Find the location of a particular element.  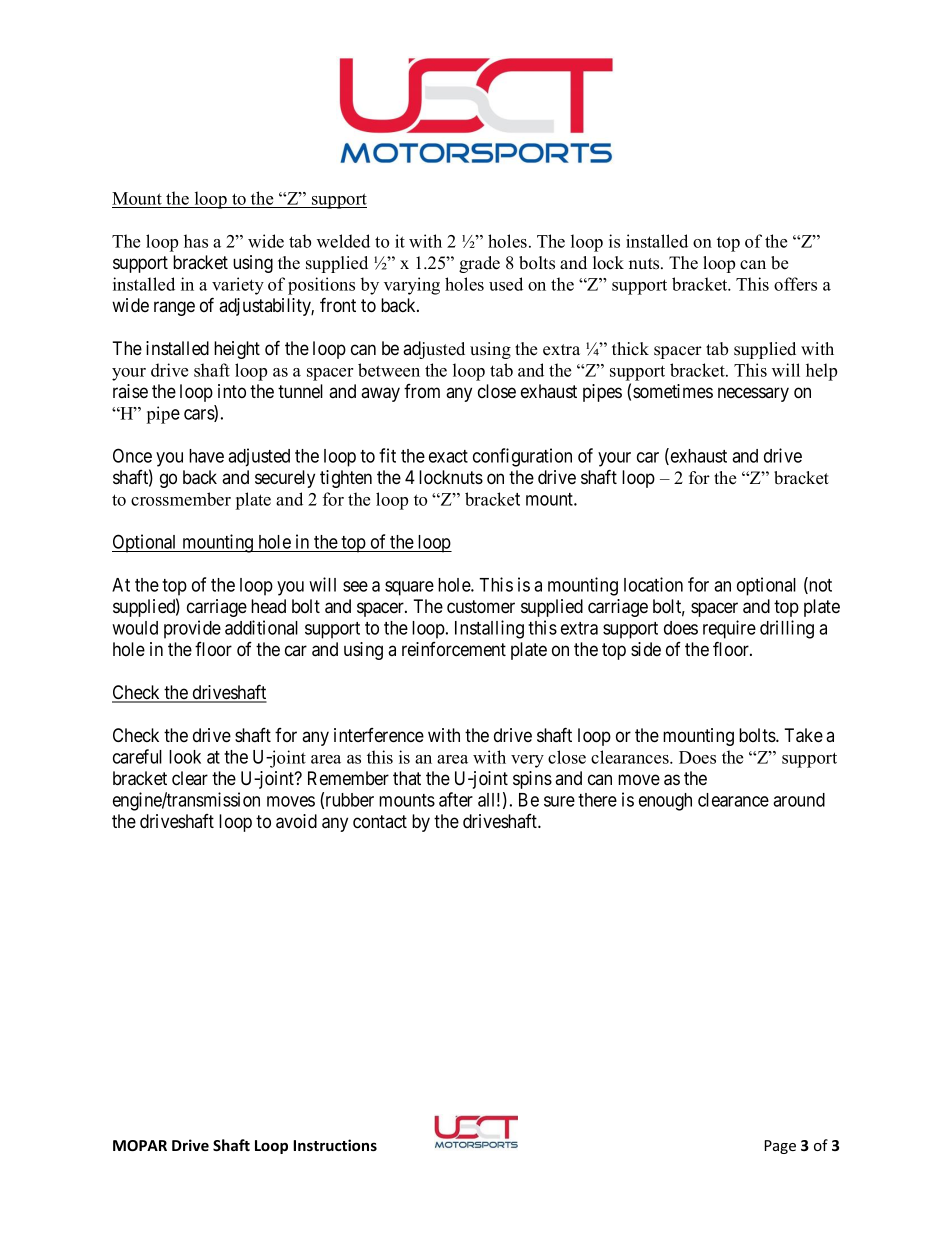

reinforcement is located at coordinates (454, 649).
